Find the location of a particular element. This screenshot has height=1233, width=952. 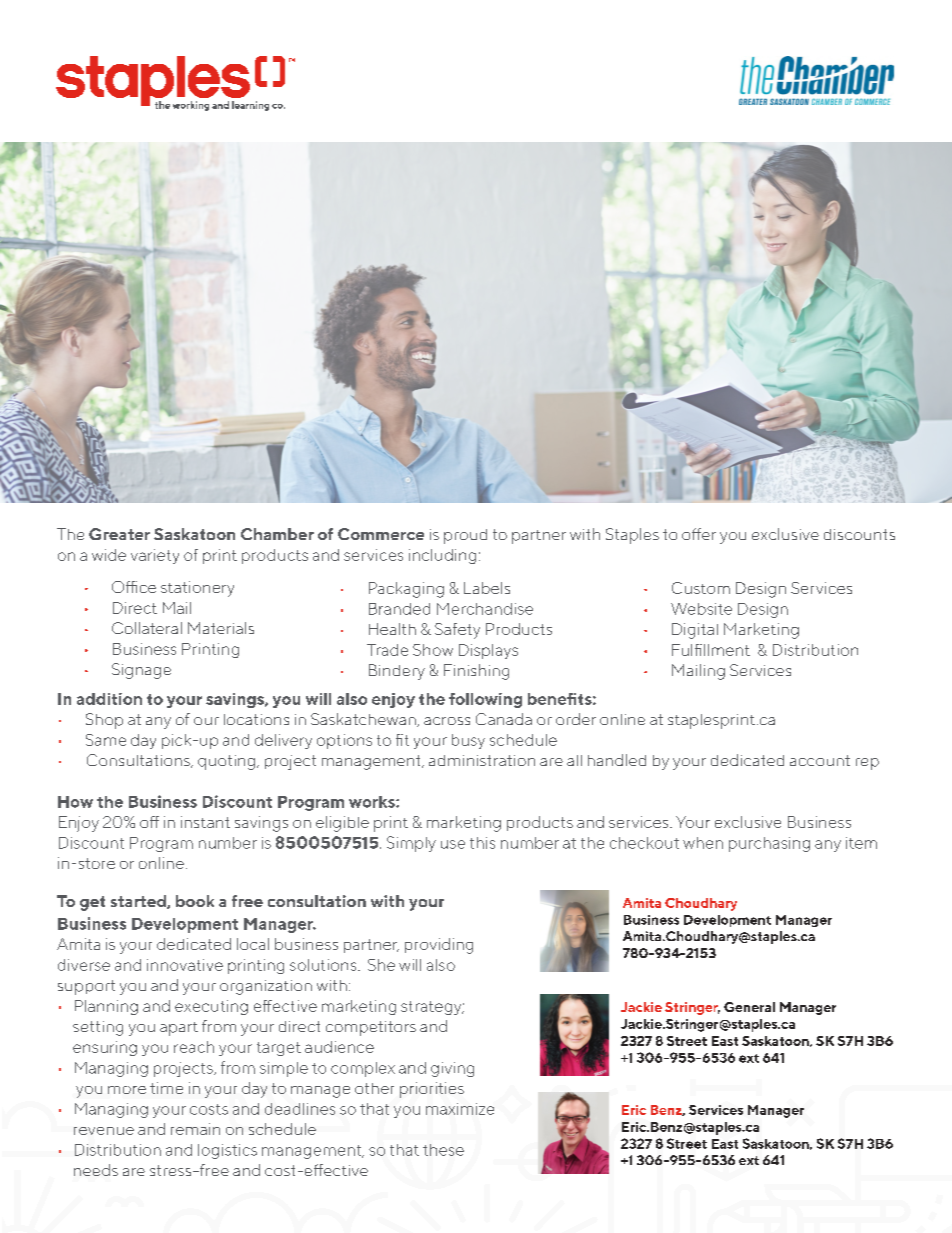

including is located at coordinates (442, 556).
